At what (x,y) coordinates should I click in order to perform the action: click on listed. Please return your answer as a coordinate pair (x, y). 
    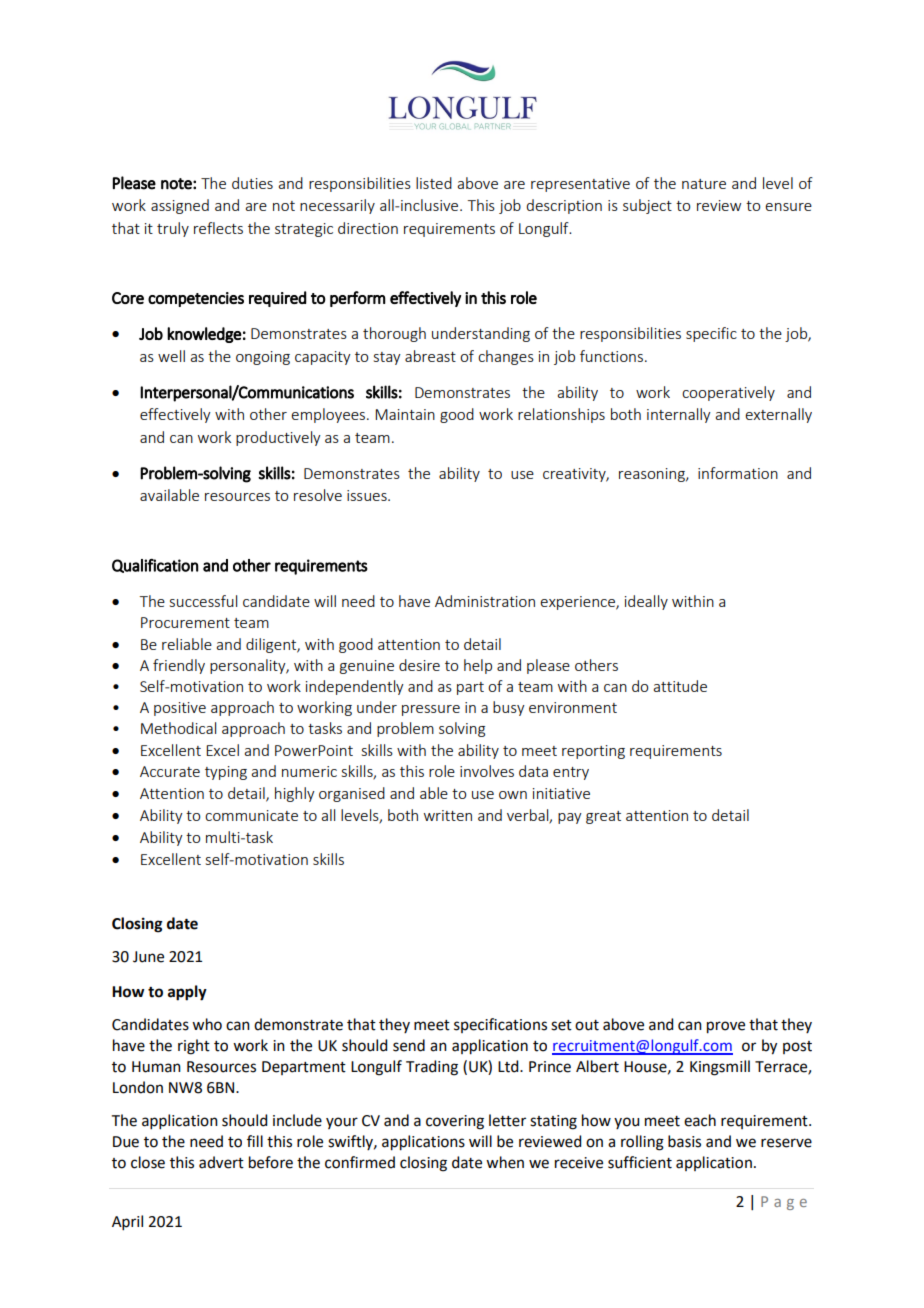
    Looking at the image, I should click on (434, 183).
